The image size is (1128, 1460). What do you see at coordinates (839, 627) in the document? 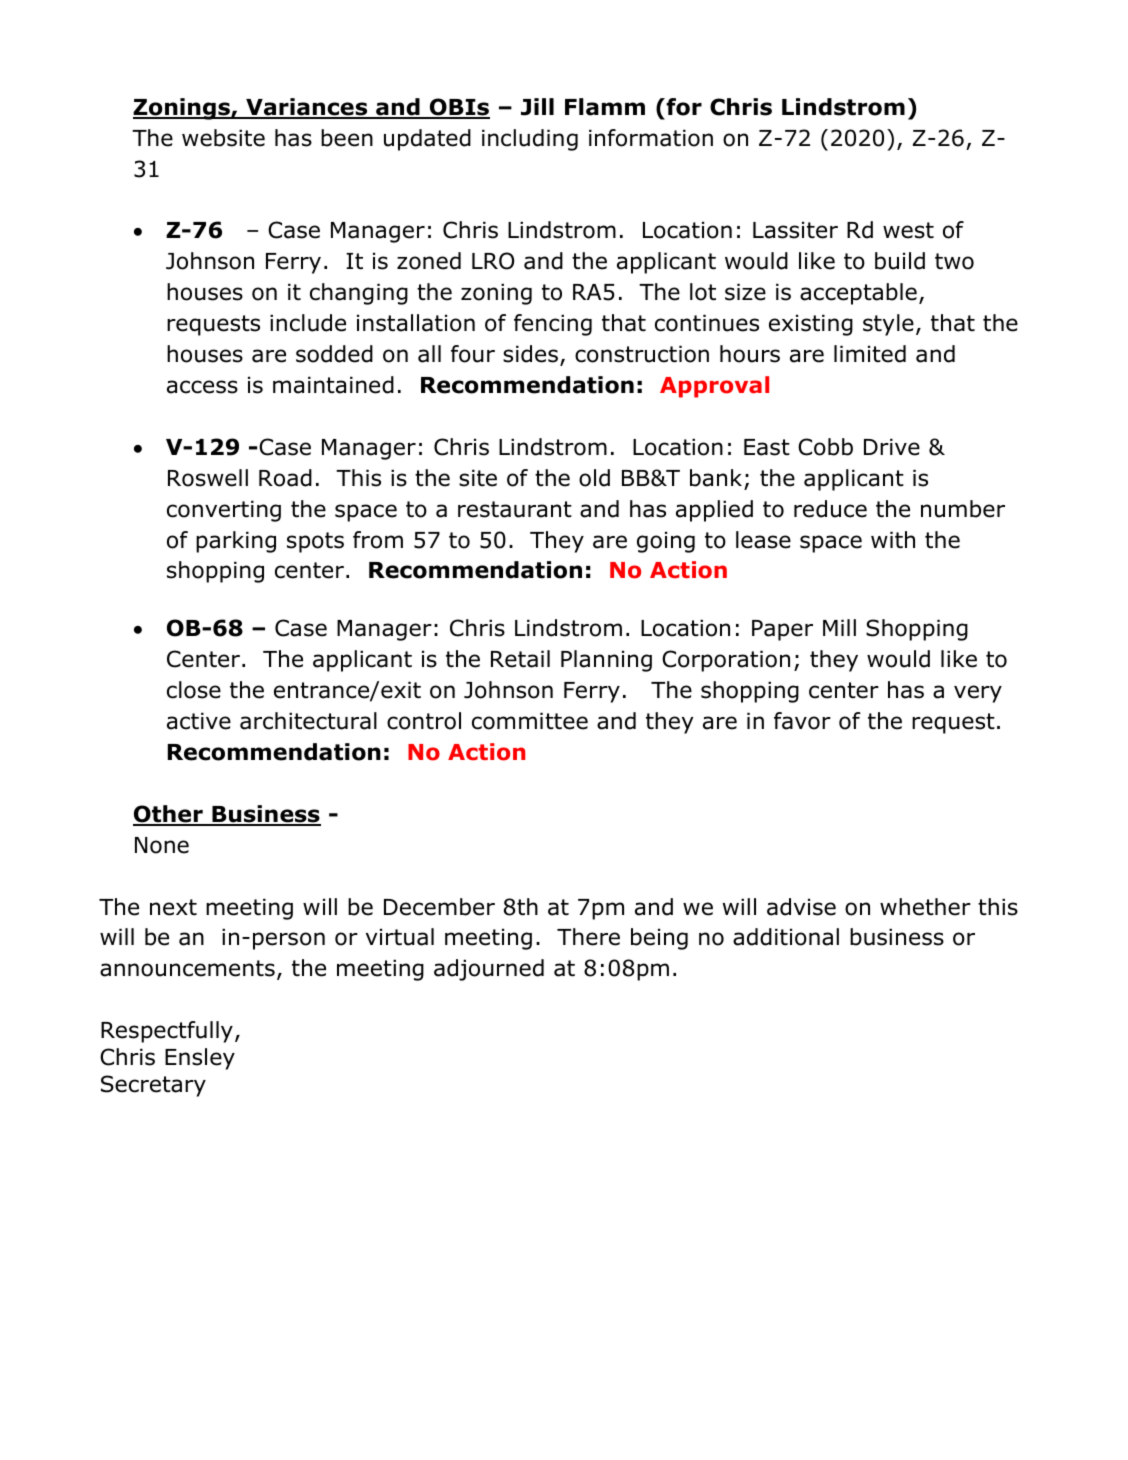
I see `Mill` at bounding box center [839, 627].
